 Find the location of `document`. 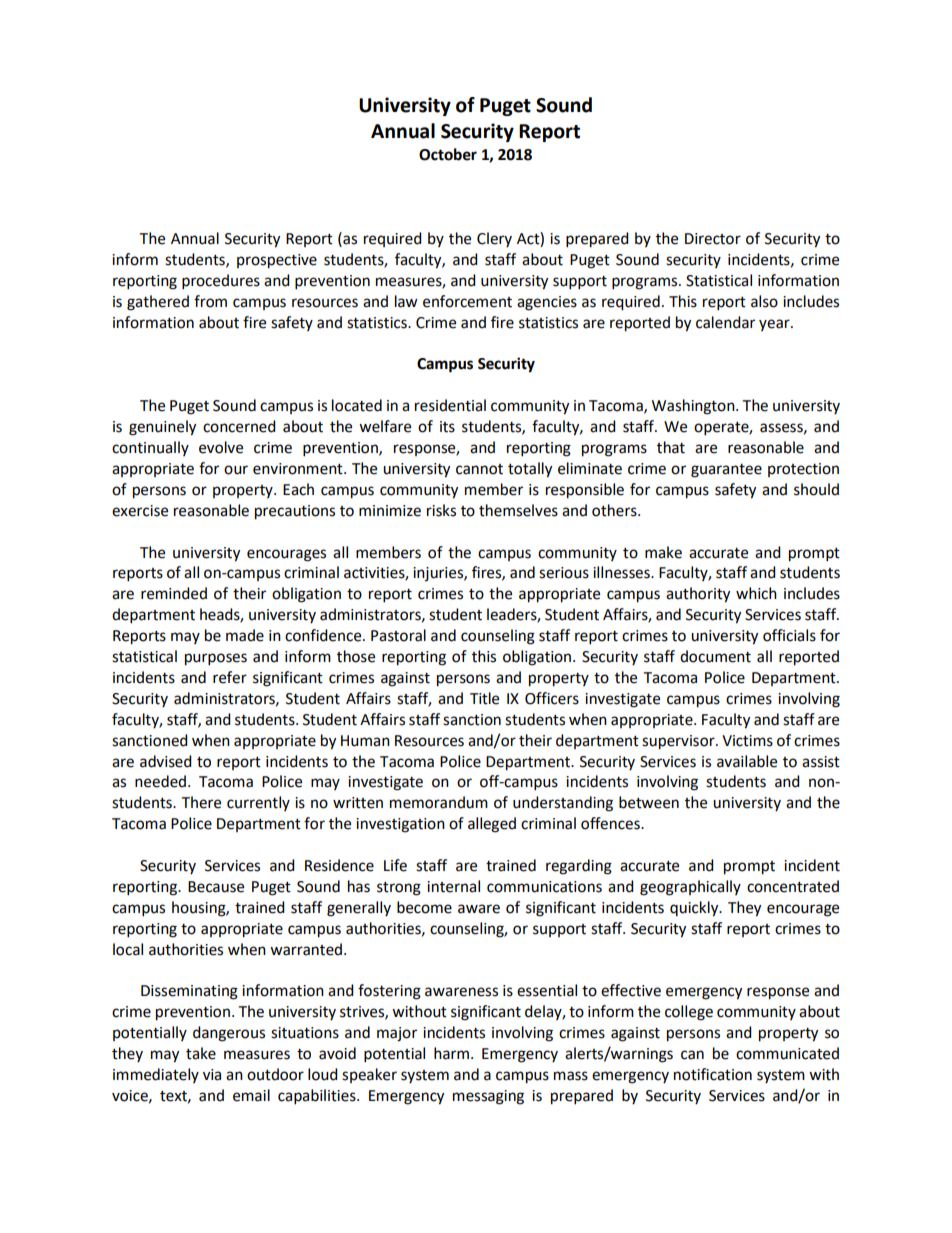

document is located at coordinates (715, 656).
